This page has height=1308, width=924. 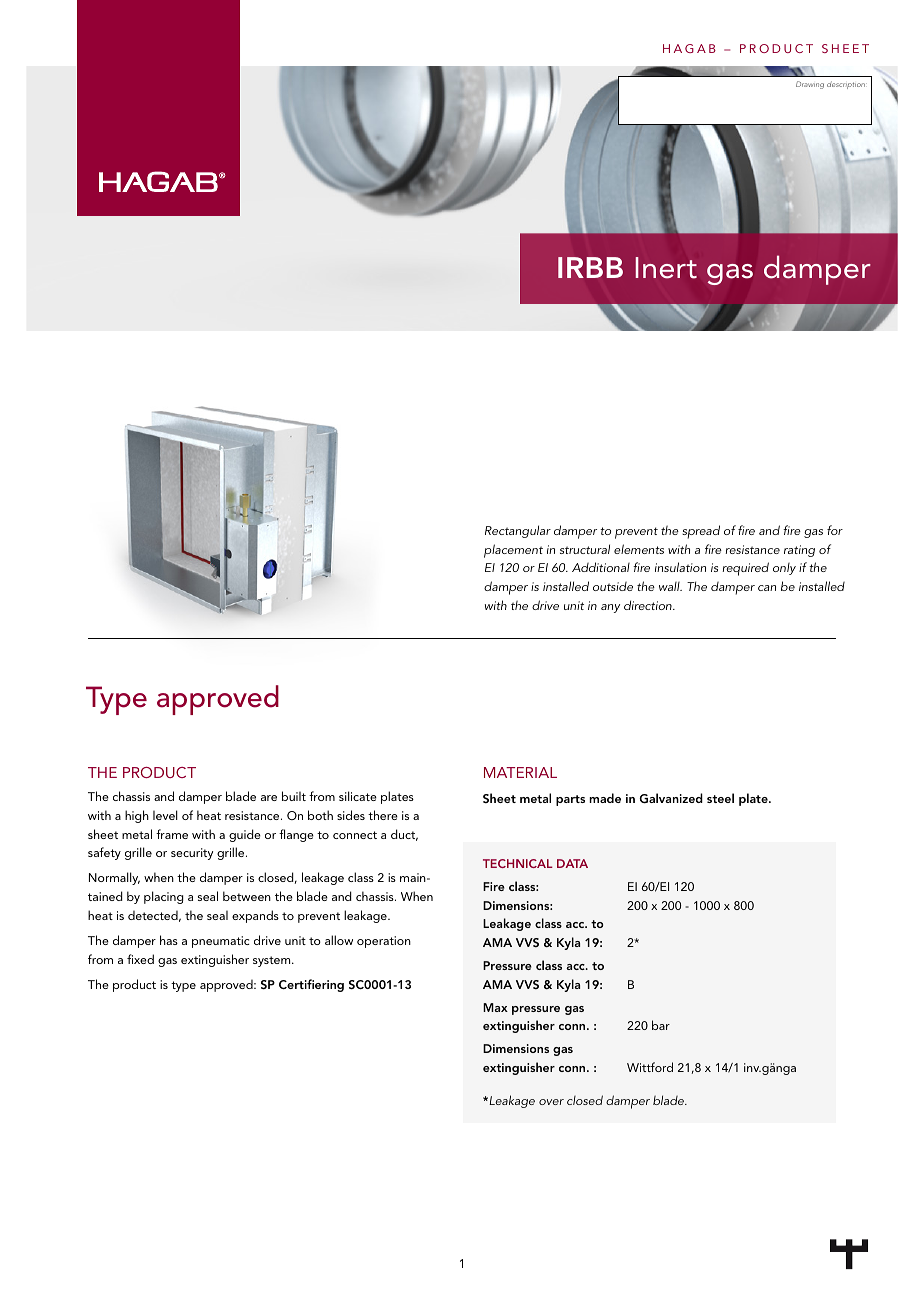 What do you see at coordinates (520, 772) in the page?
I see `MATERIAL` at bounding box center [520, 772].
